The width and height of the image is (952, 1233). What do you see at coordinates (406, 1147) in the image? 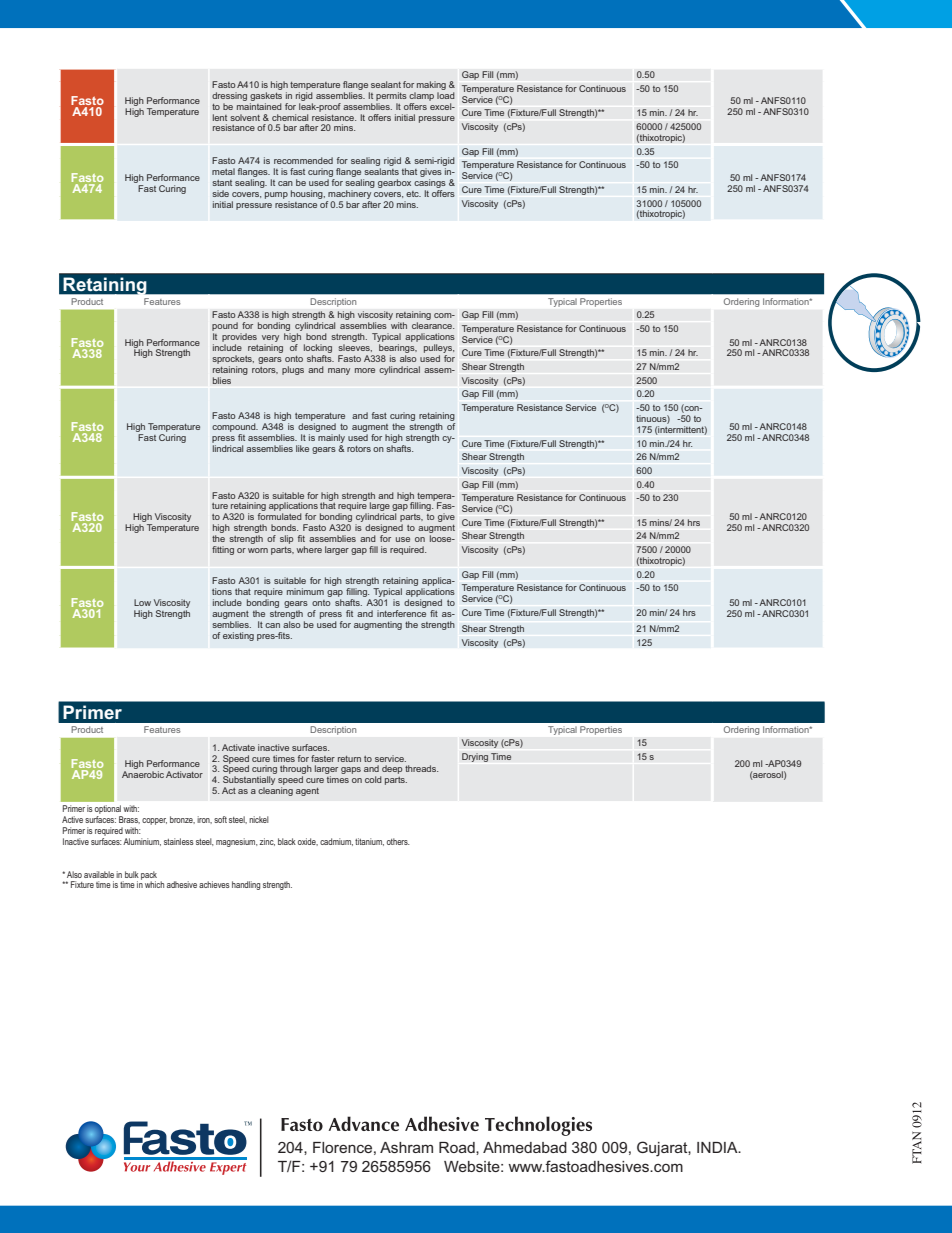
I see `Ashram` at bounding box center [406, 1147].
